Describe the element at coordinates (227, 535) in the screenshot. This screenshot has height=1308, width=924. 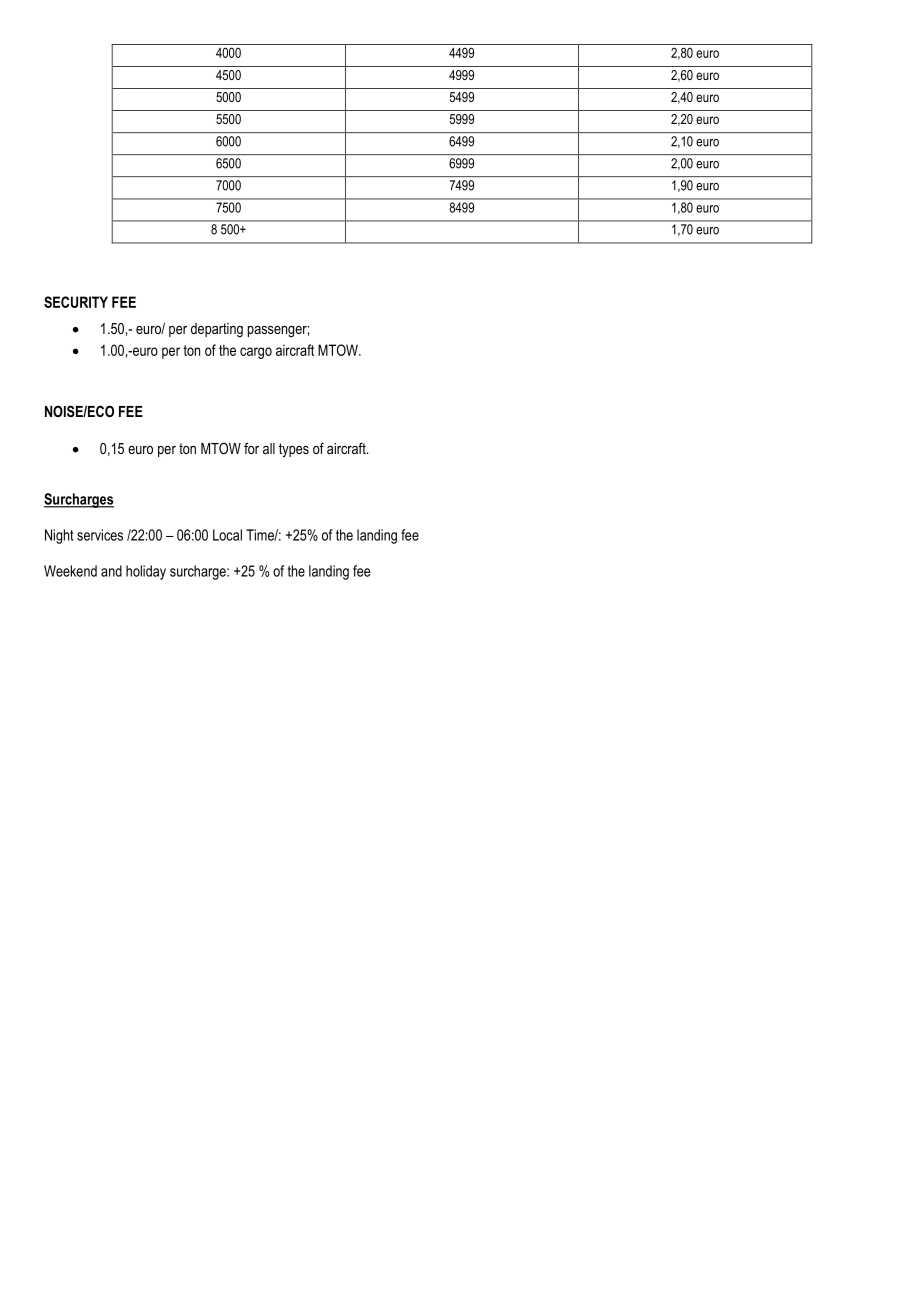
I see `Local` at that location.
